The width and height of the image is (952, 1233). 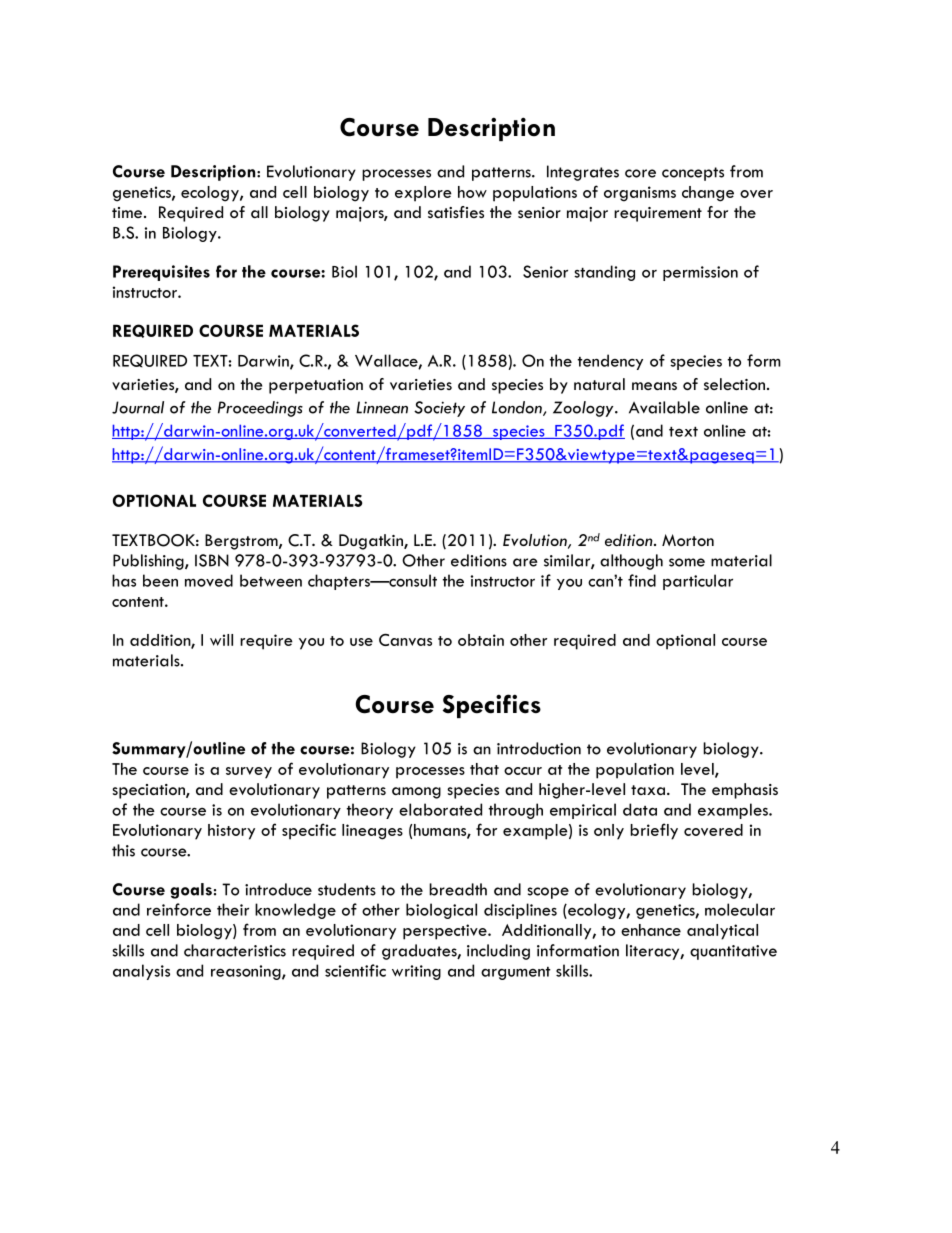 I want to click on explore, so click(x=423, y=194).
